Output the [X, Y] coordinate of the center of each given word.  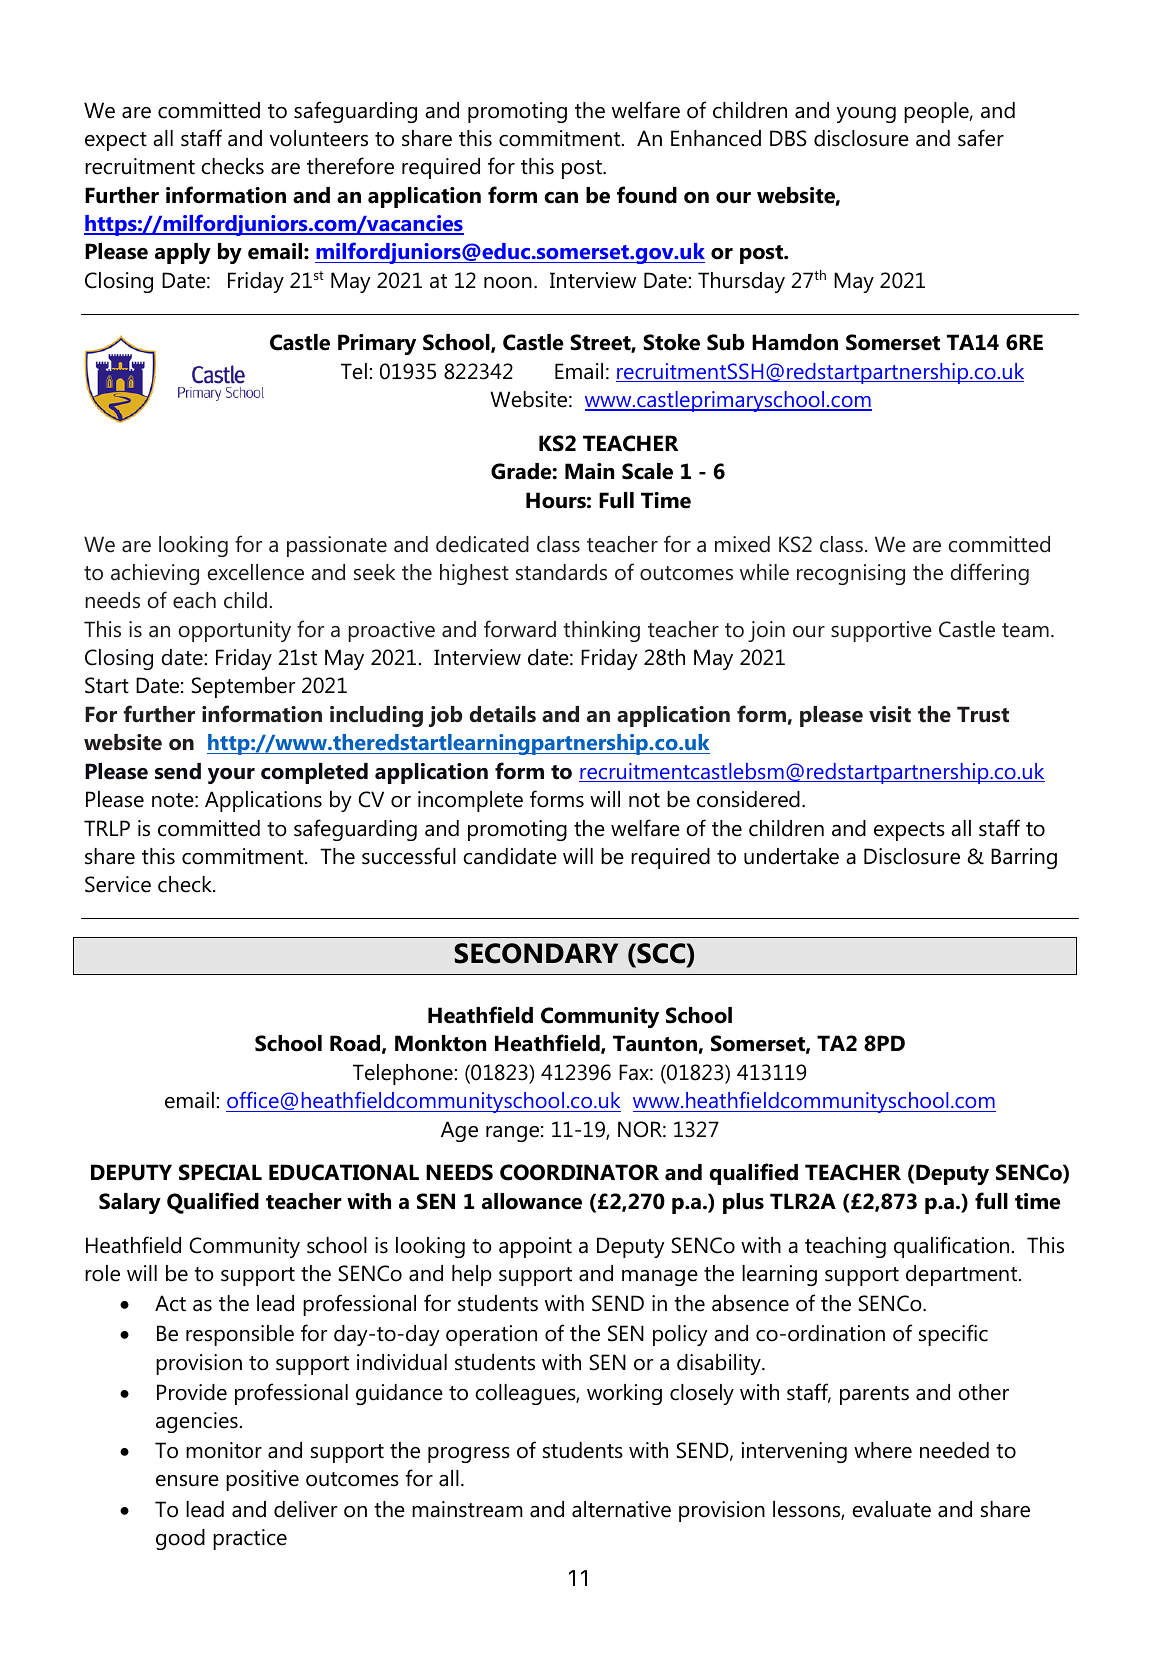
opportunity [235, 631]
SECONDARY [536, 953]
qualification [951, 1247]
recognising [851, 574]
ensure [187, 1481]
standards [561, 572]
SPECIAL [220, 1172]
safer [981, 138]
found [647, 195]
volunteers [319, 138]
